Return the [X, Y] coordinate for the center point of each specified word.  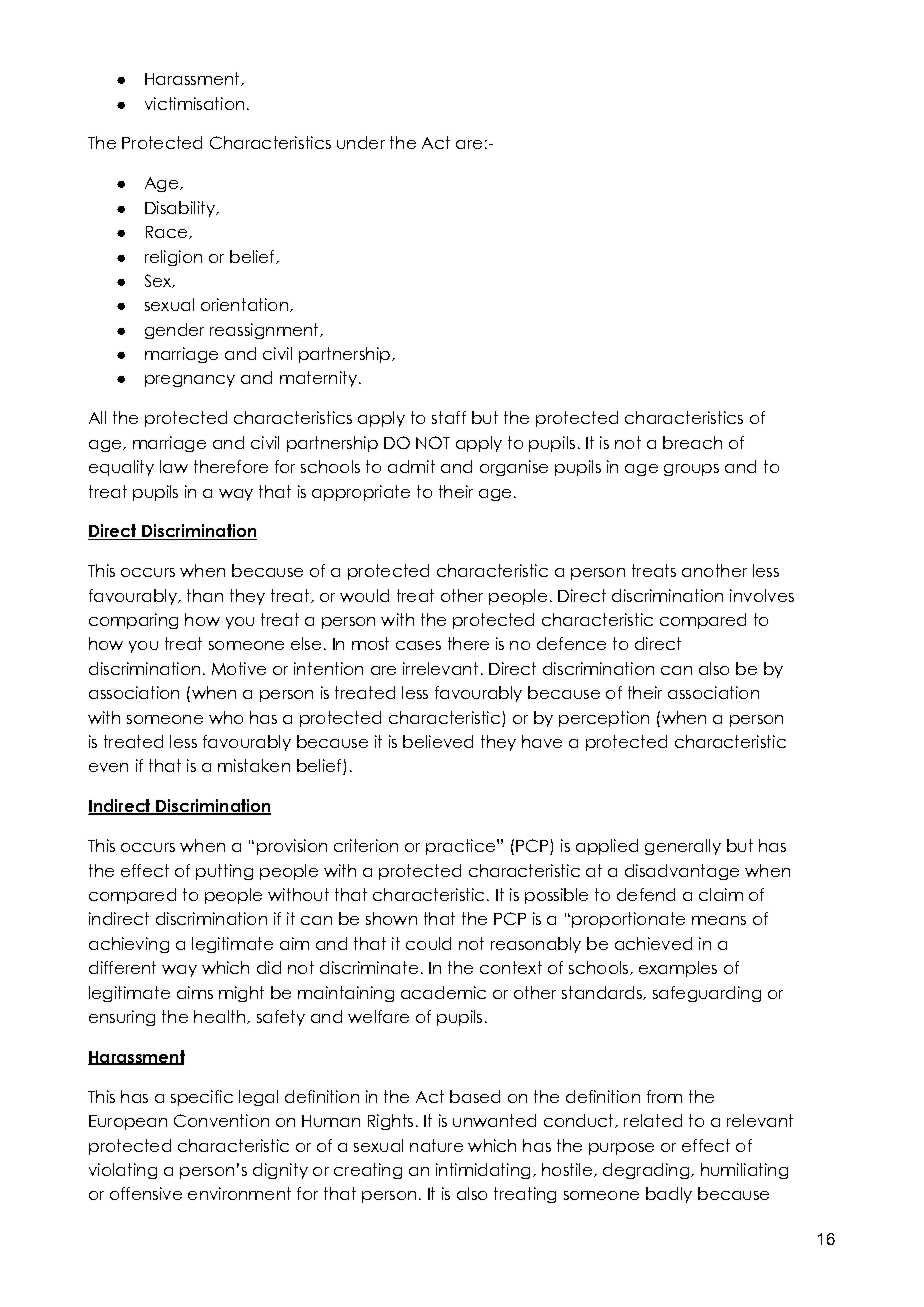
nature [436, 1145]
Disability [181, 209]
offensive [146, 1193]
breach [692, 442]
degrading [646, 1171]
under [361, 142]
